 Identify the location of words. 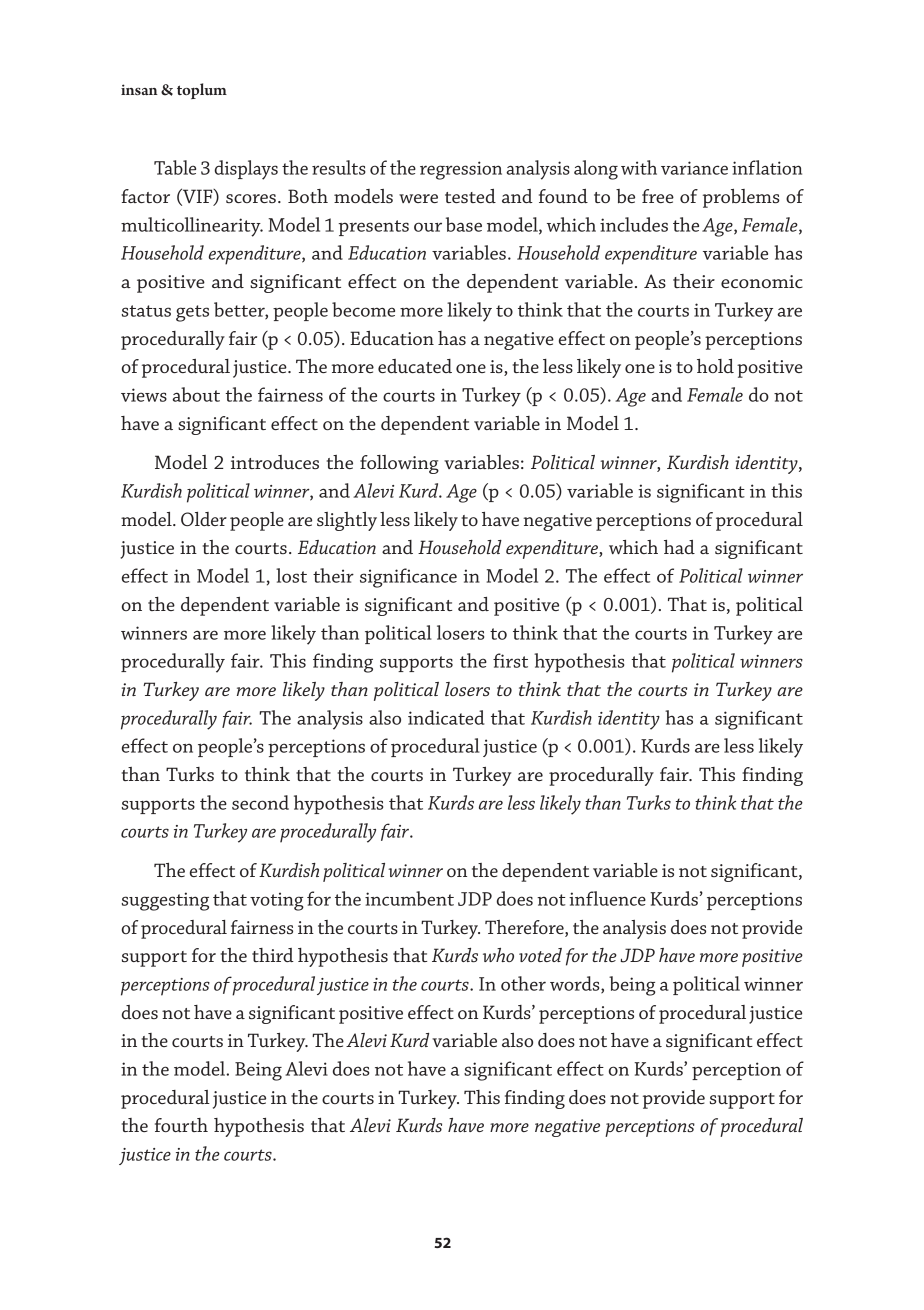
(576, 984).
